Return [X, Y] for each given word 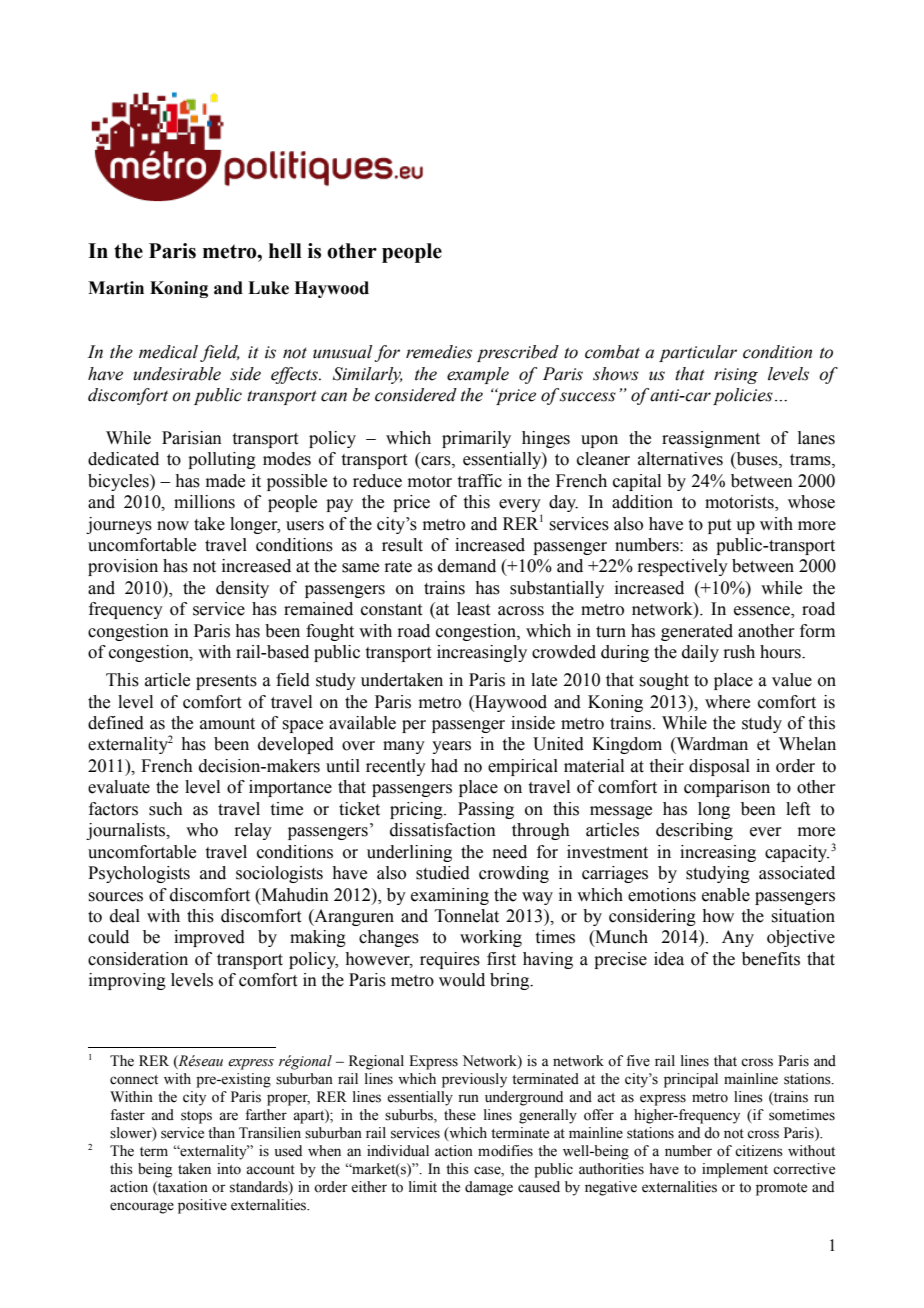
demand [467, 566]
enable [726, 895]
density [242, 589]
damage [489, 1188]
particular [698, 353]
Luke [268, 288]
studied [443, 873]
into [229, 1169]
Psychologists [139, 874]
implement [735, 1170]
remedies [439, 352]
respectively [682, 567]
